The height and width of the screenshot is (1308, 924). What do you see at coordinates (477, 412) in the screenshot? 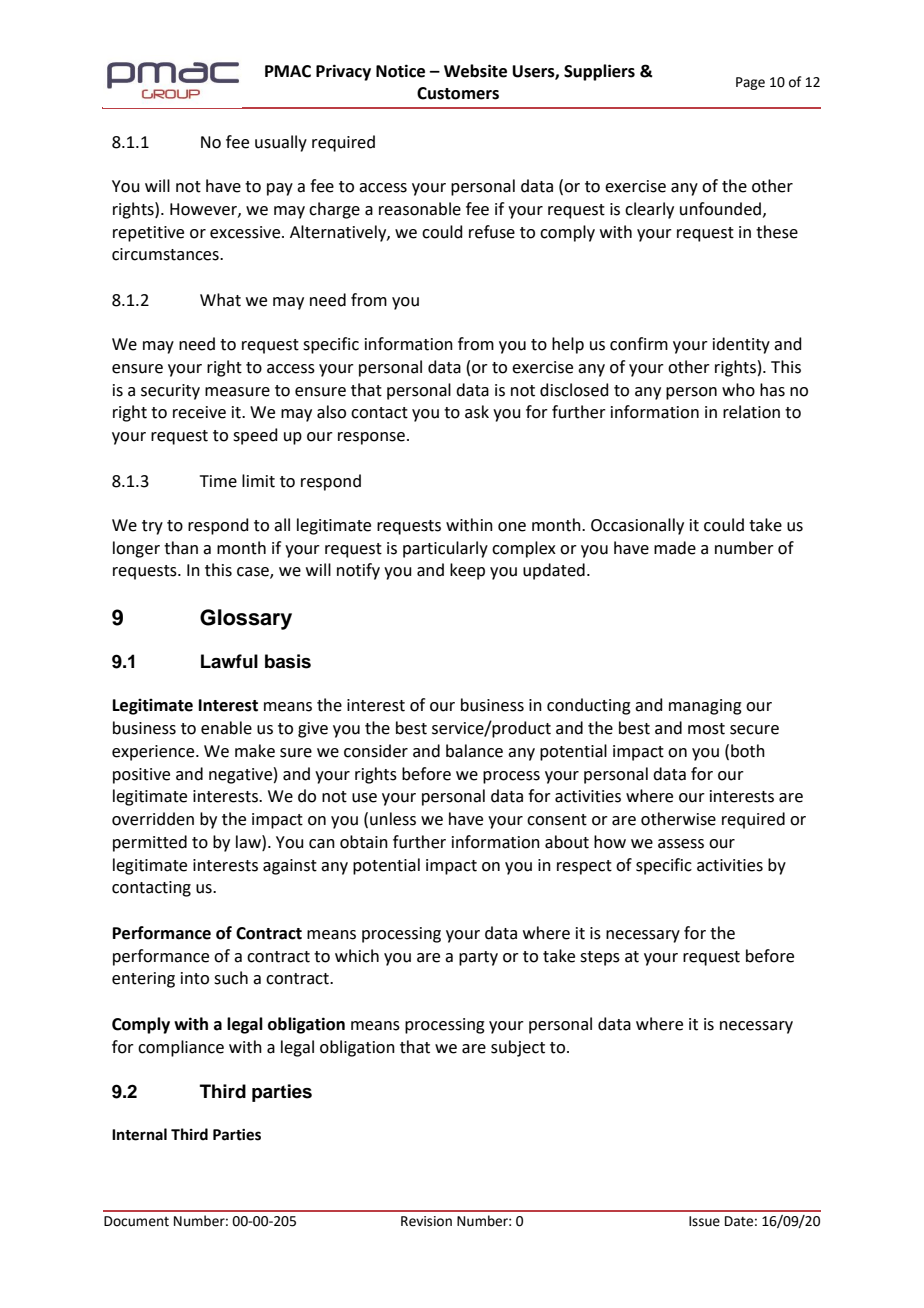
I see `ask` at bounding box center [477, 412].
